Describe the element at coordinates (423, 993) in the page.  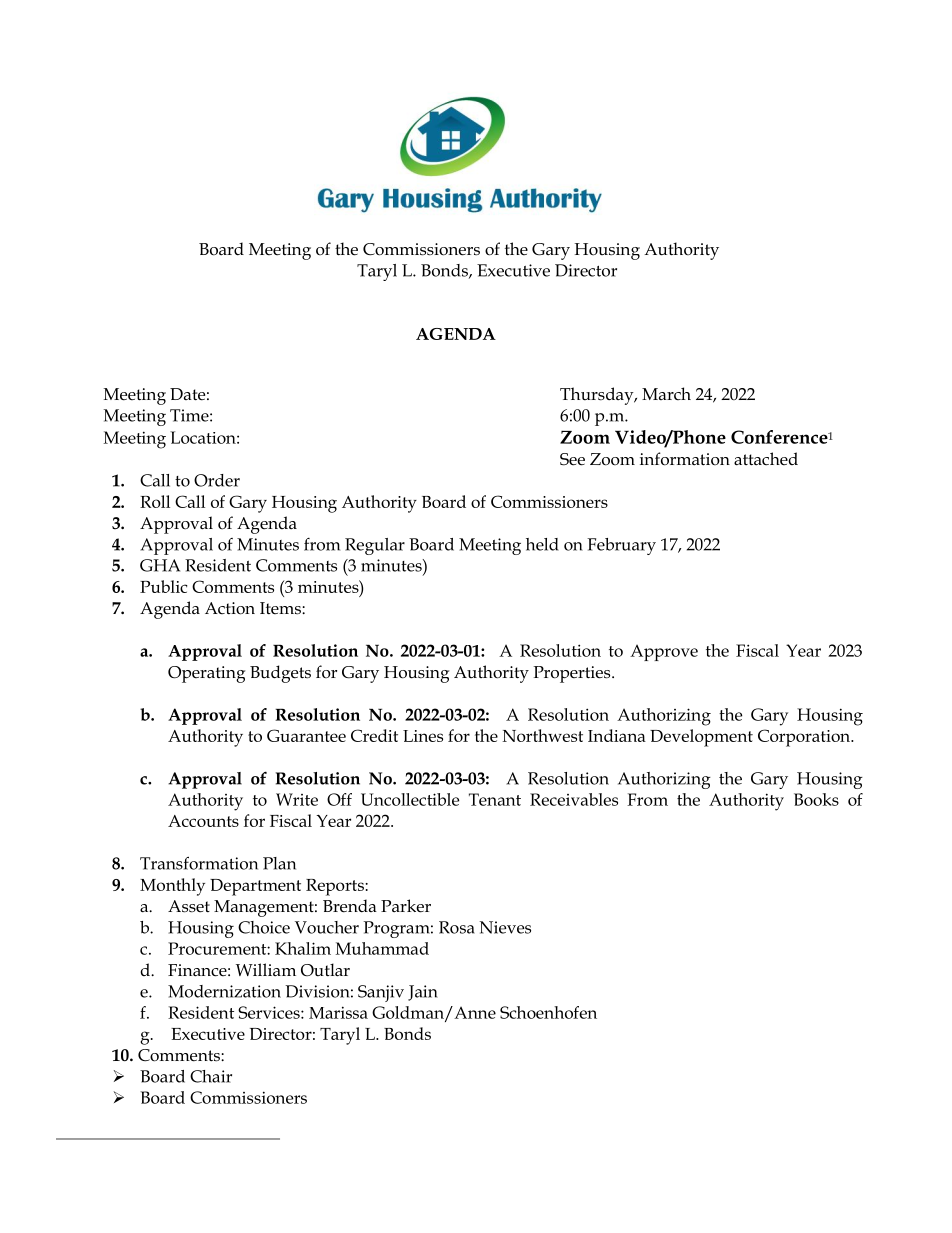
I see `Jain` at that location.
